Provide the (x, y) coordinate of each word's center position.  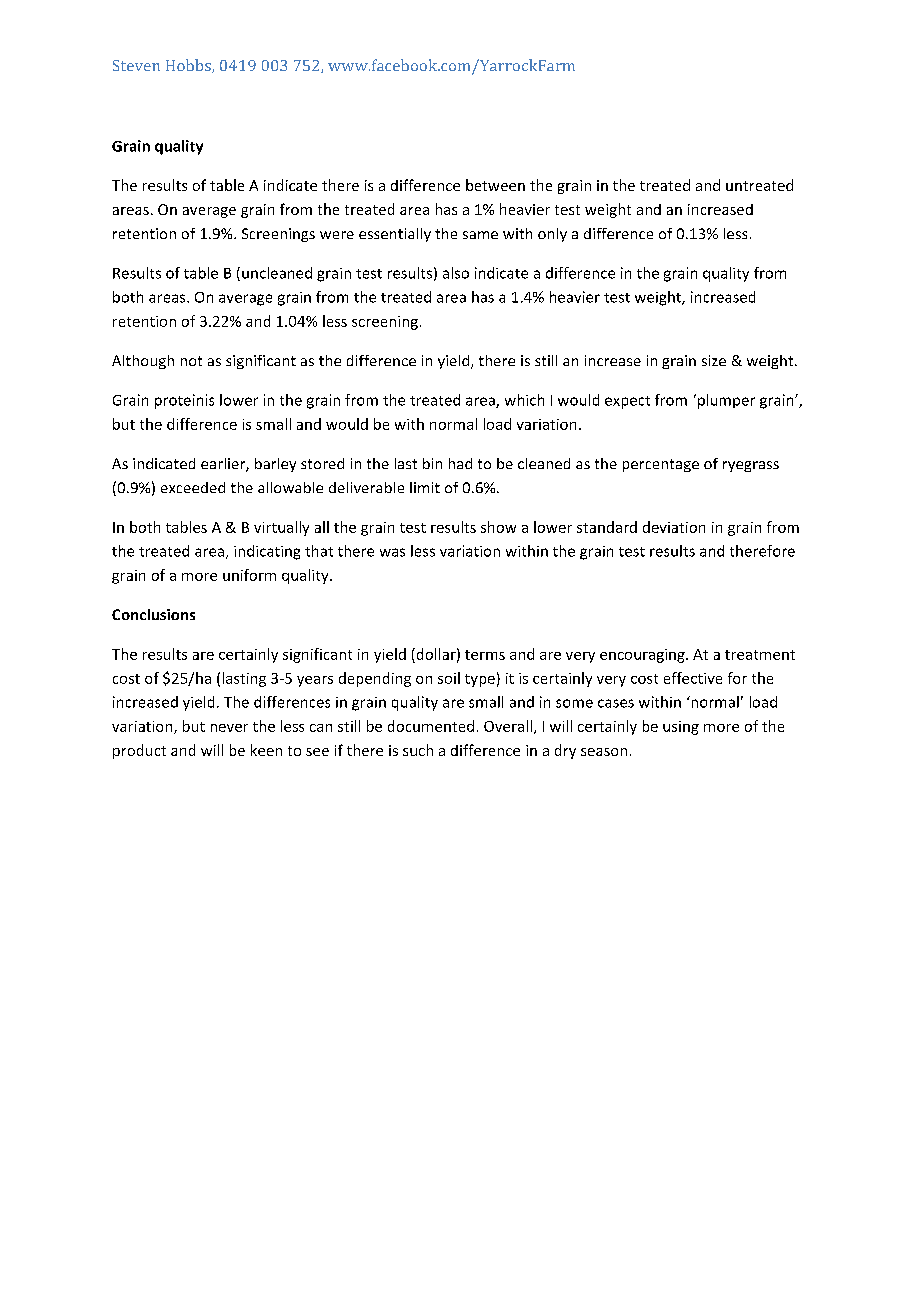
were (337, 235)
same (480, 235)
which (524, 400)
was (392, 552)
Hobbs (189, 66)
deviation (674, 527)
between (495, 185)
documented (431, 726)
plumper (726, 401)
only (552, 235)
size (714, 360)
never (229, 728)
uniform (249, 575)
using (681, 728)
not (191, 361)
